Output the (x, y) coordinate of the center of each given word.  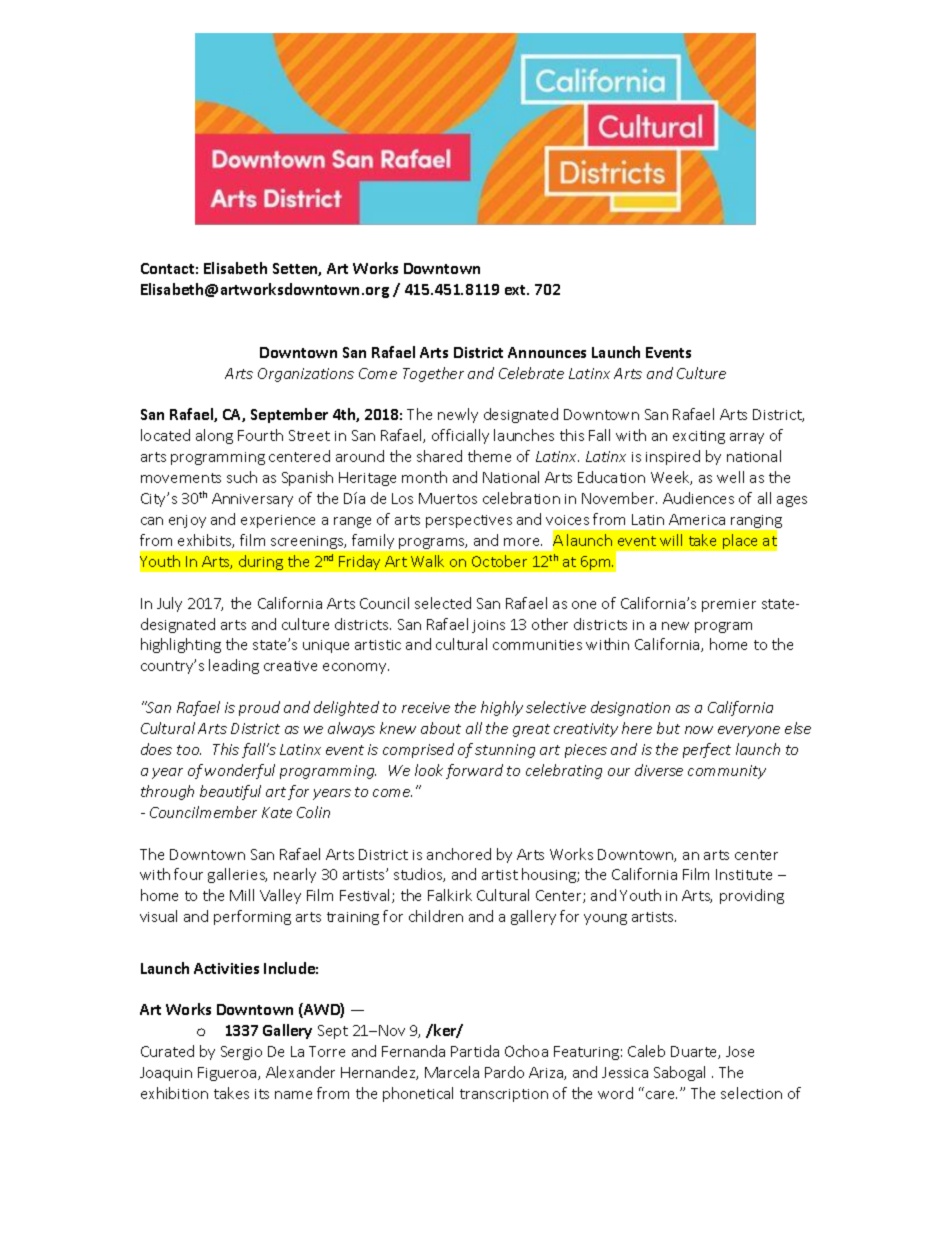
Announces (547, 352)
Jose (740, 1051)
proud (259, 708)
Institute (744, 874)
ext (516, 290)
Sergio (241, 1053)
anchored (459, 854)
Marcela (452, 1072)
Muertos (448, 498)
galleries (237, 875)
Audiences (698, 498)
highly (502, 708)
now (699, 730)
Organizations (306, 375)
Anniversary (252, 500)
